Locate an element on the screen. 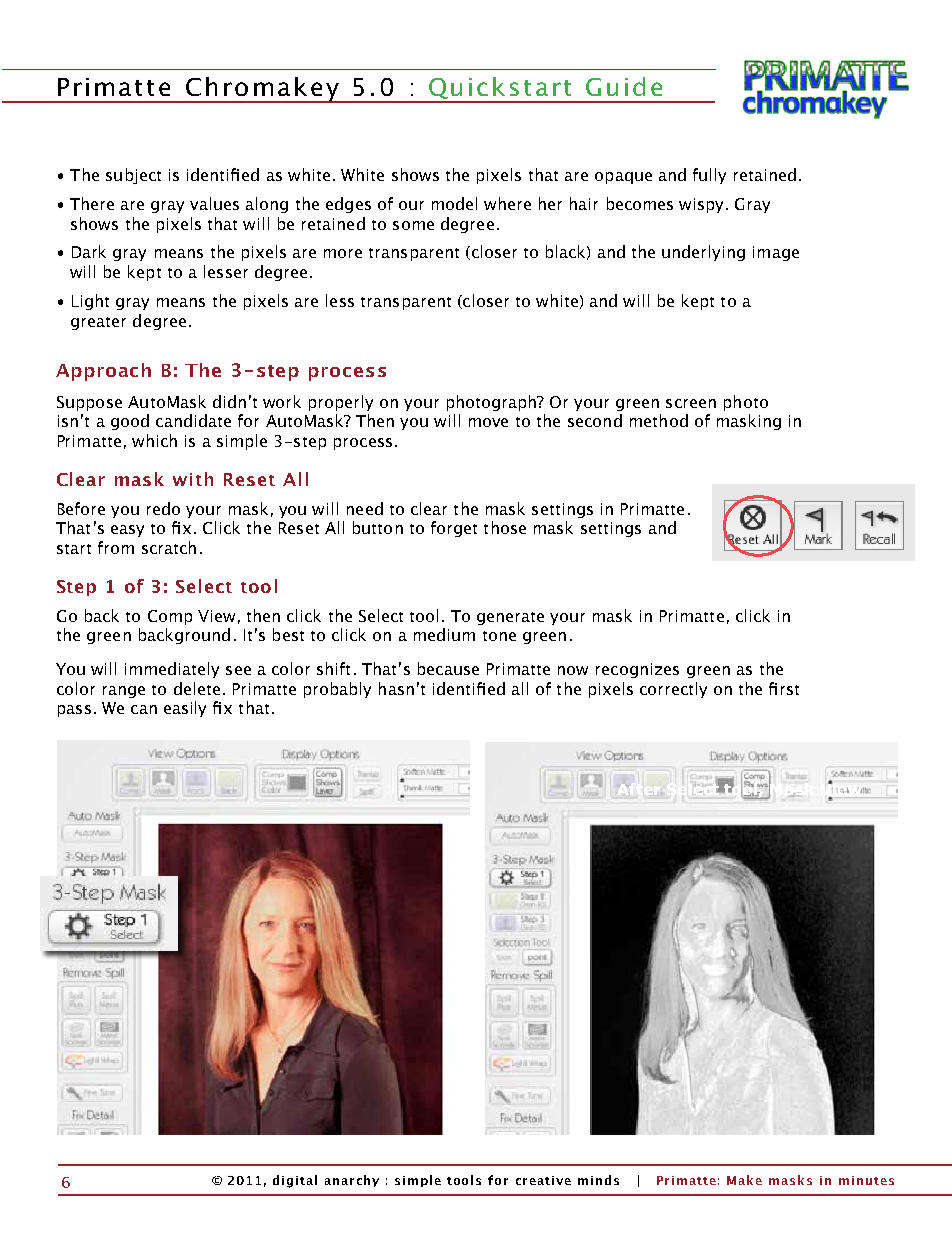  because is located at coordinates (448, 668).
